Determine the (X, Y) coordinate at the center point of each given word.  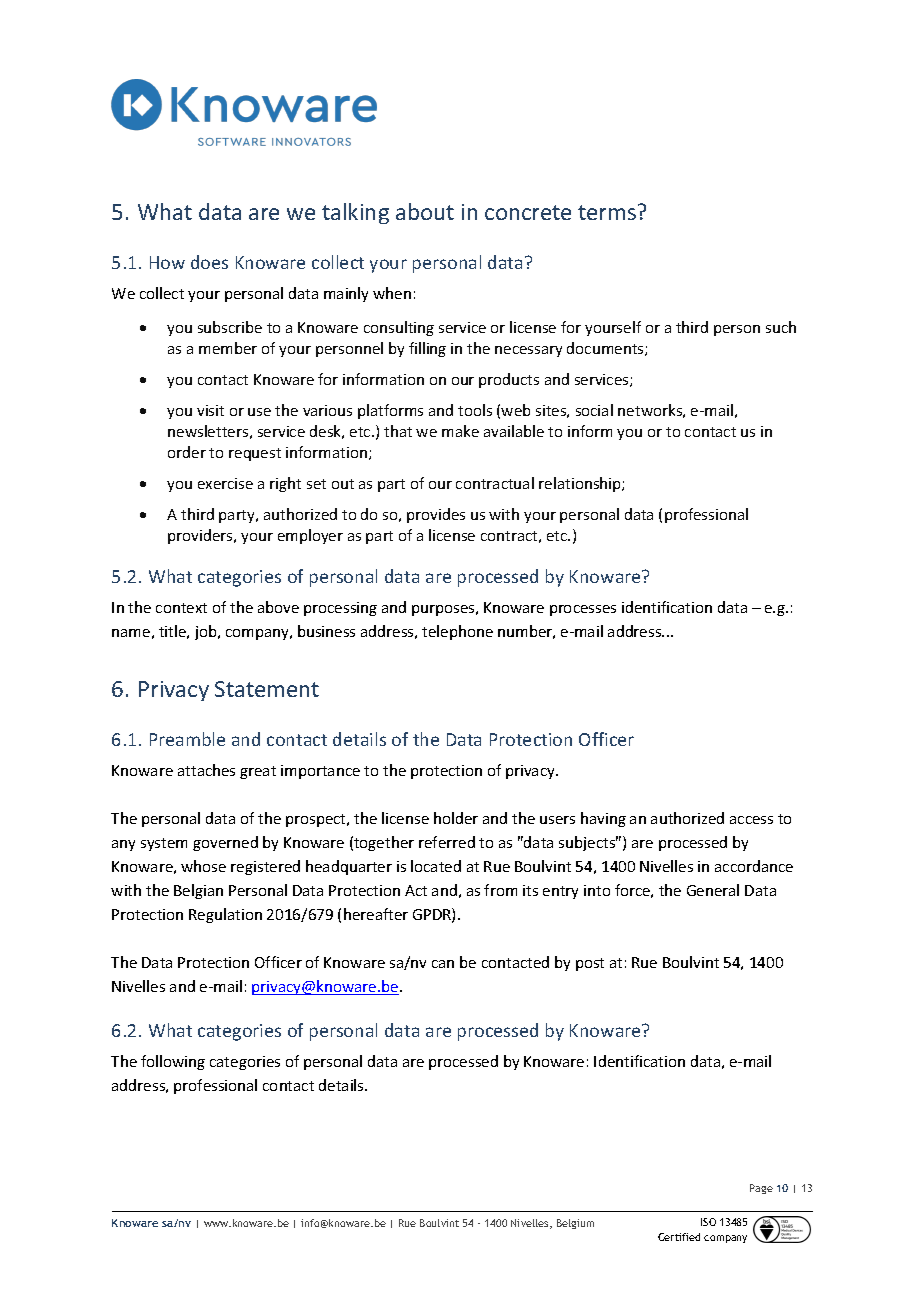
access (751, 820)
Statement (267, 689)
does (209, 262)
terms (607, 212)
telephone (457, 632)
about (425, 211)
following (173, 1062)
